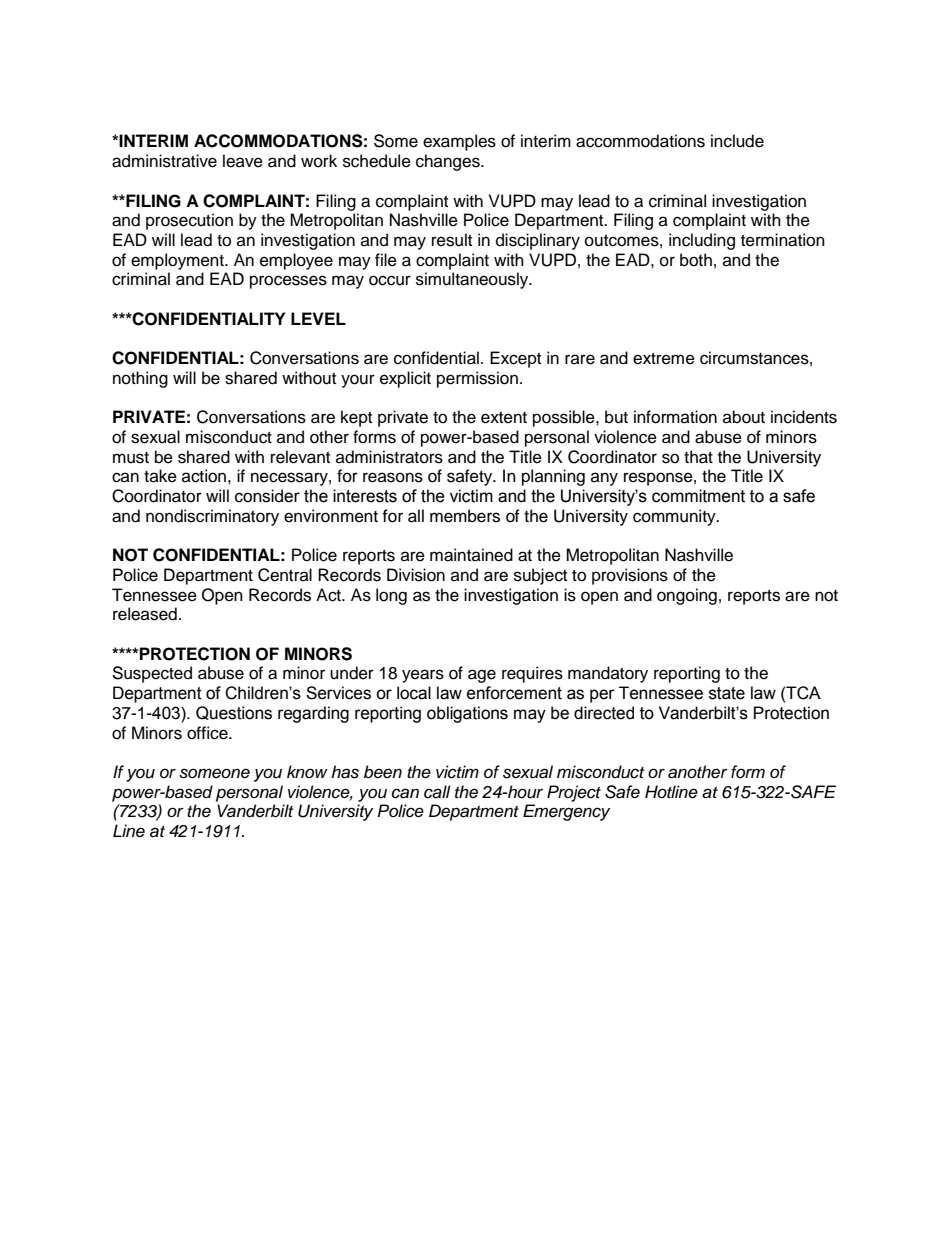  What do you see at coordinates (416, 575) in the image?
I see `Division` at bounding box center [416, 575].
